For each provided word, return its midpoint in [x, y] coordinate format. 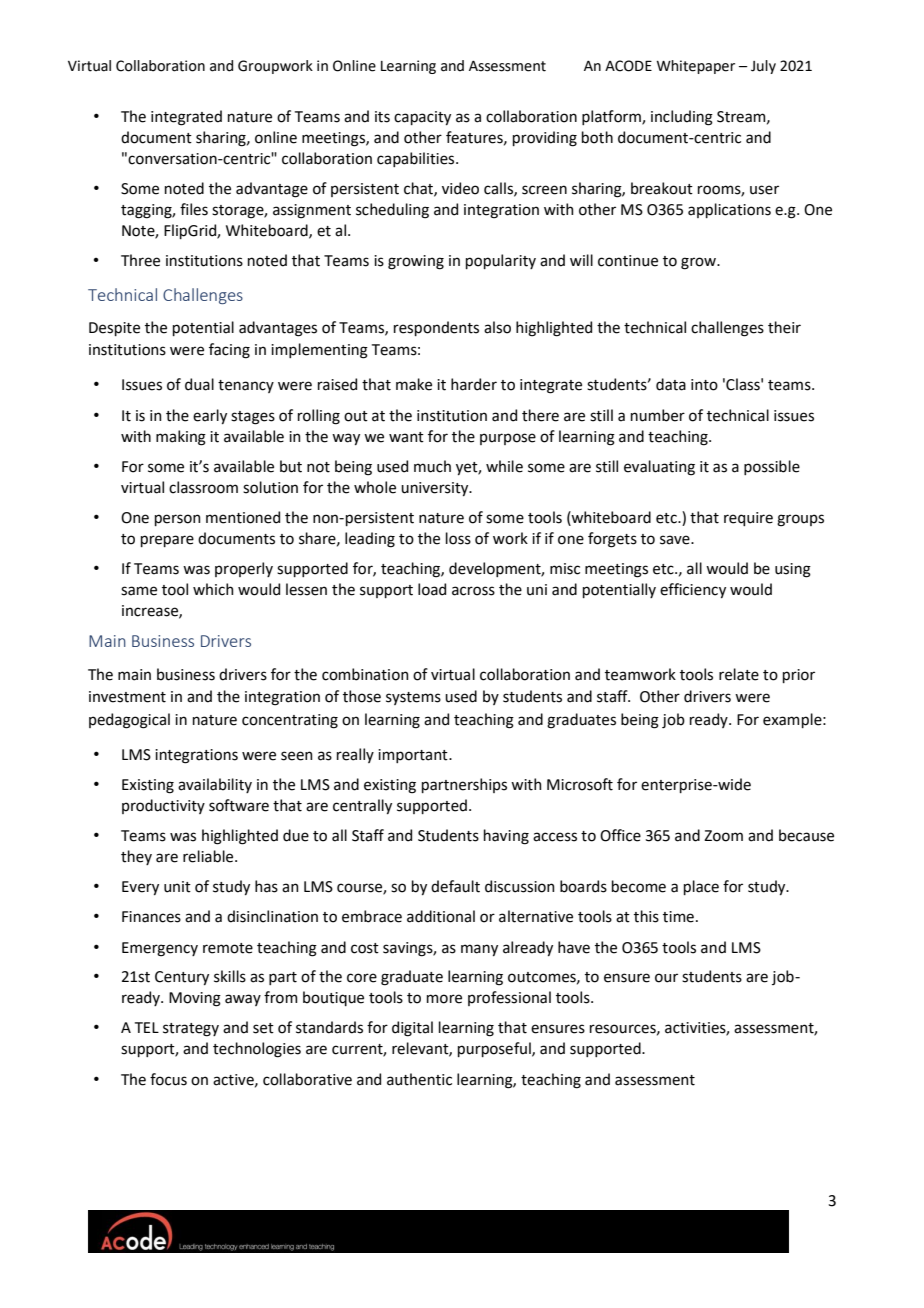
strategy [191, 1030]
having [506, 837]
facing [229, 351]
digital [412, 1029]
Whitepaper [695, 67]
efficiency [693, 590]
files [194, 209]
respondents [436, 328]
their [784, 327]
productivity [163, 806]
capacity [422, 118]
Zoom [723, 836]
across [473, 591]
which [213, 589]
